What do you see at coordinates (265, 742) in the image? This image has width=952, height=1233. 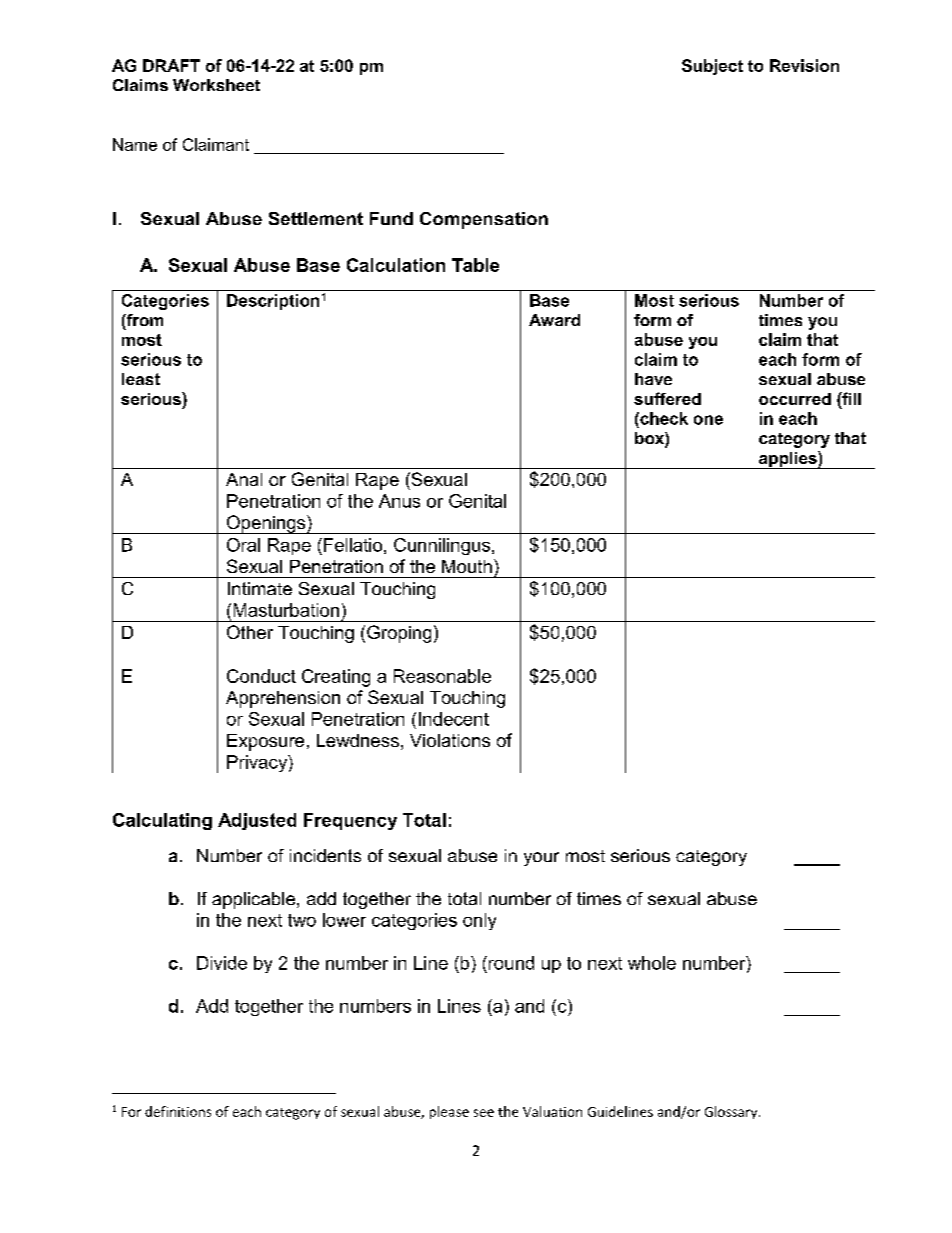 I see `Exposure` at bounding box center [265, 742].
